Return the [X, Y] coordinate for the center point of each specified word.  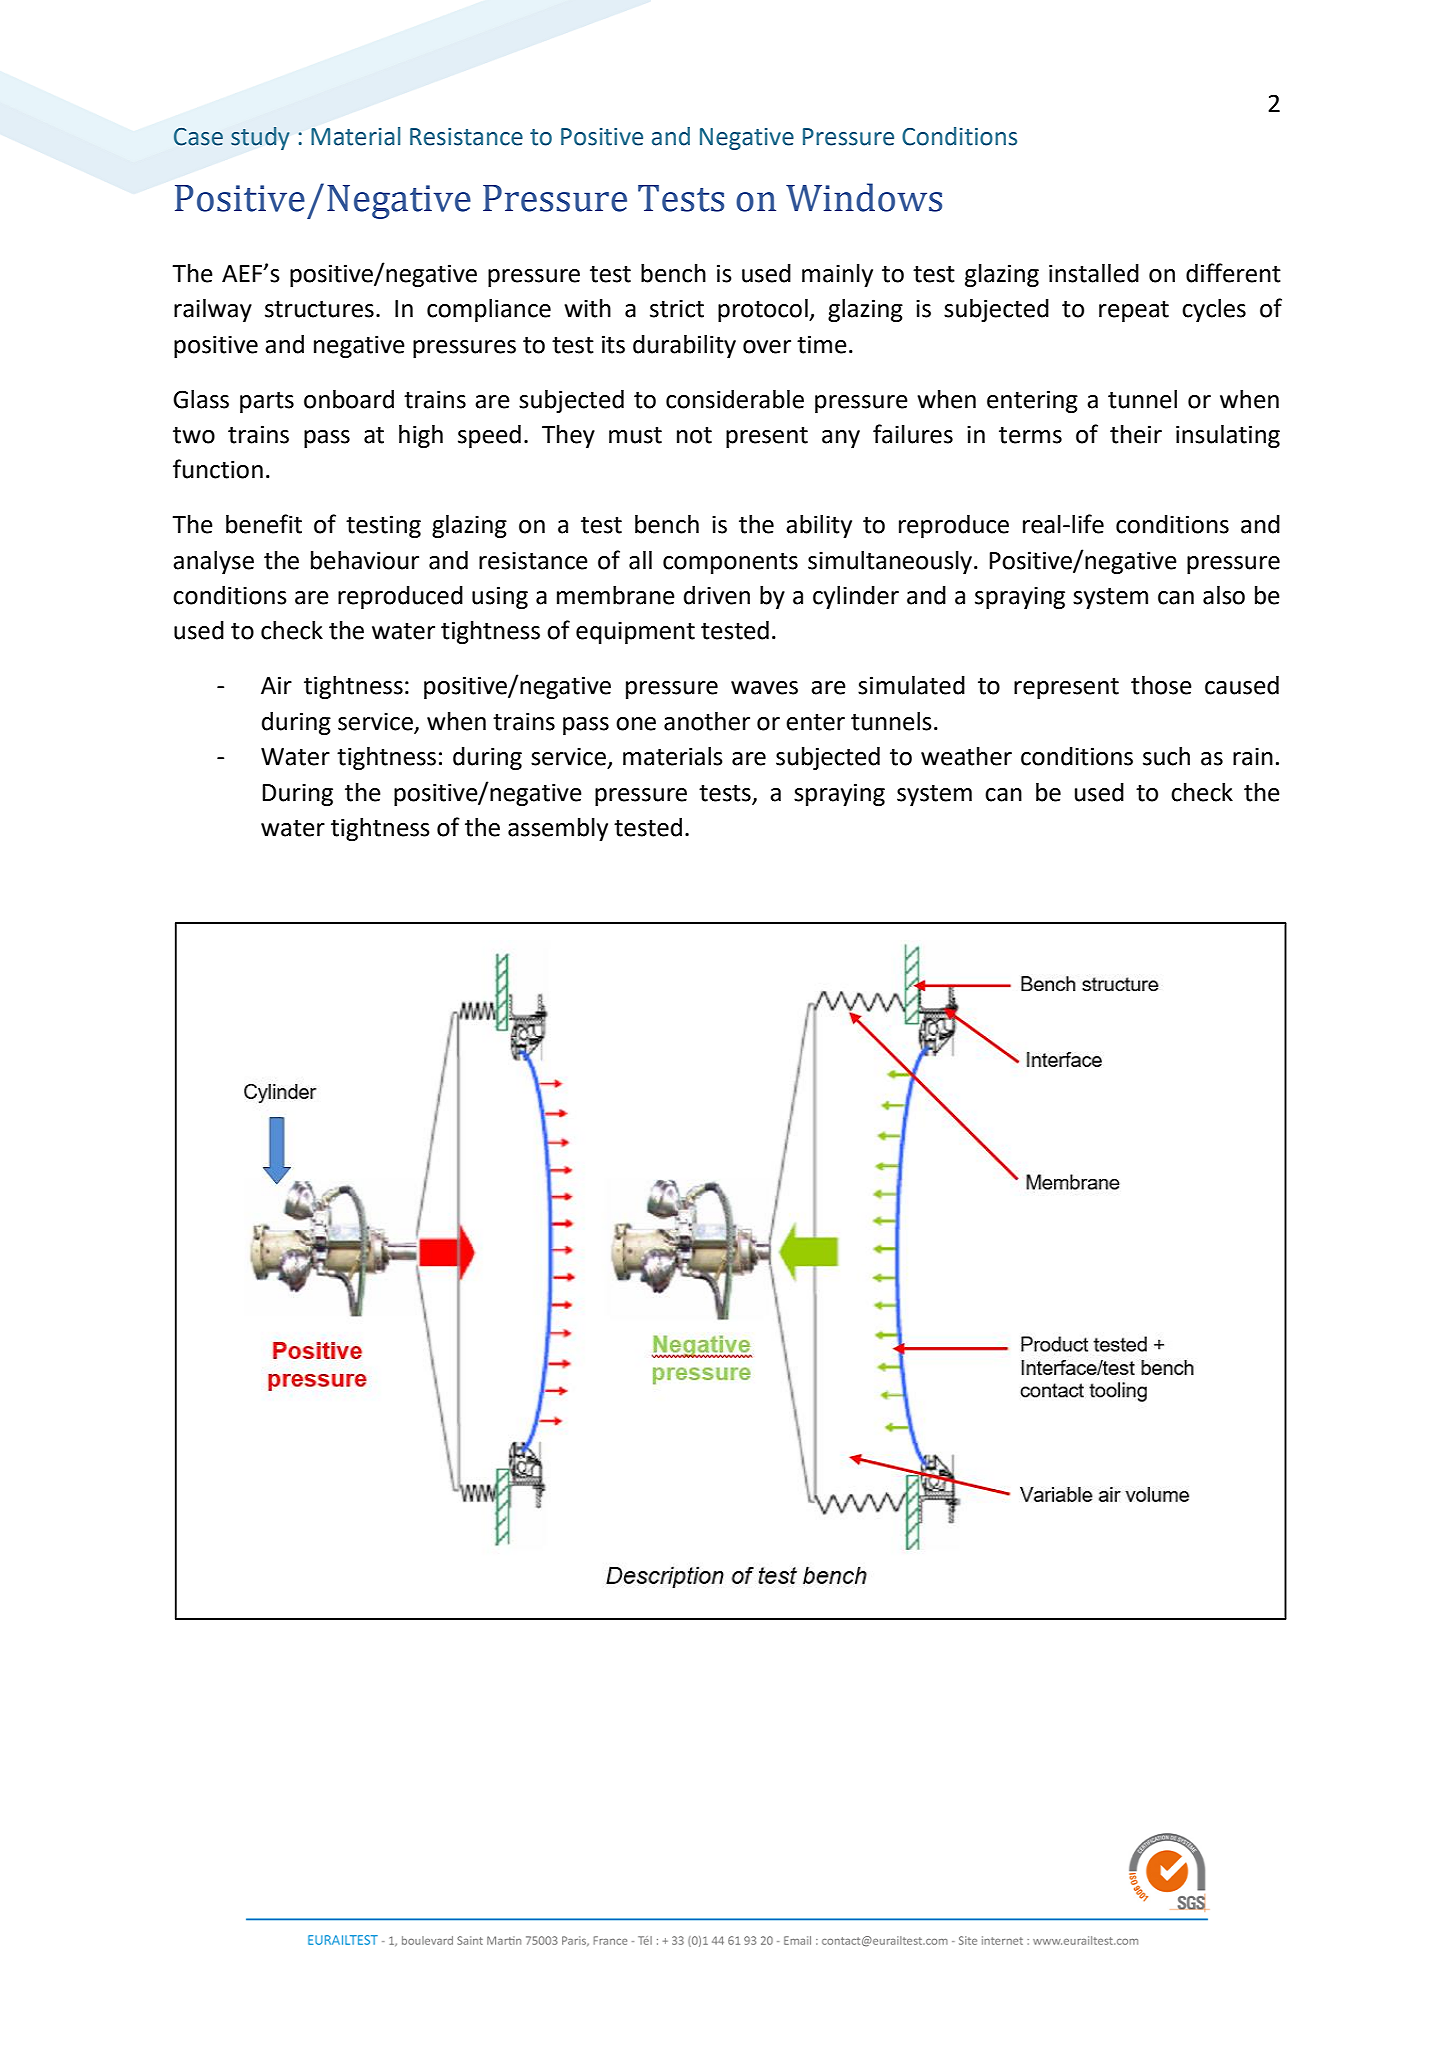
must [635, 435]
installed [1094, 273]
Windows [864, 197]
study [260, 138]
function [218, 469]
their [1136, 434]
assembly [558, 829]
